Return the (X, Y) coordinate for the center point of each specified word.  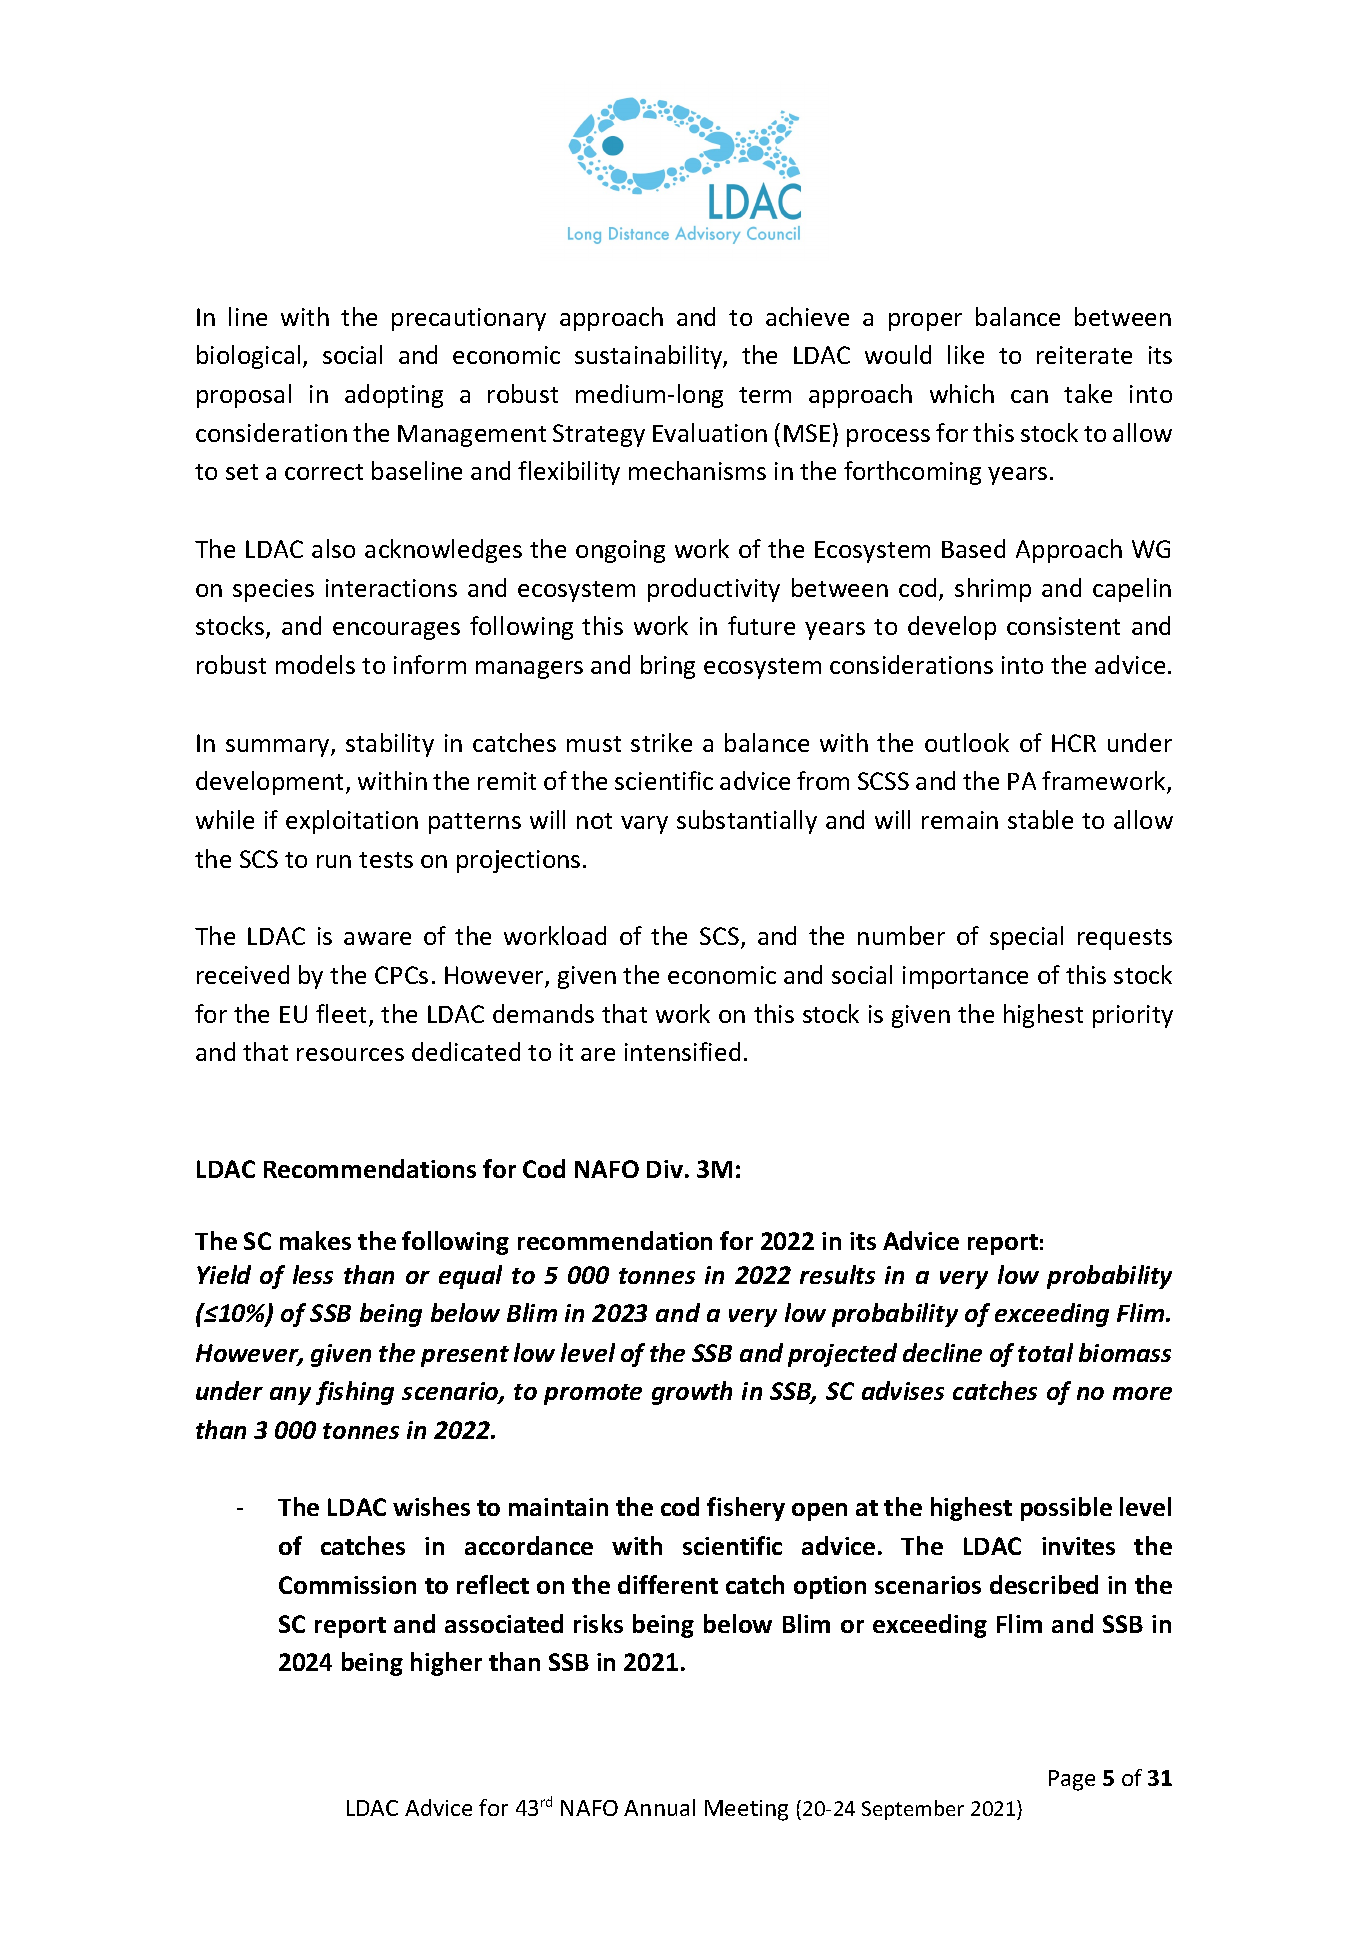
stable (1040, 819)
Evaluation (710, 432)
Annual (659, 1807)
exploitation (352, 822)
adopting (394, 396)
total (1045, 1352)
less (313, 1274)
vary (644, 825)
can (1029, 396)
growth (692, 1393)
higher (446, 1664)
